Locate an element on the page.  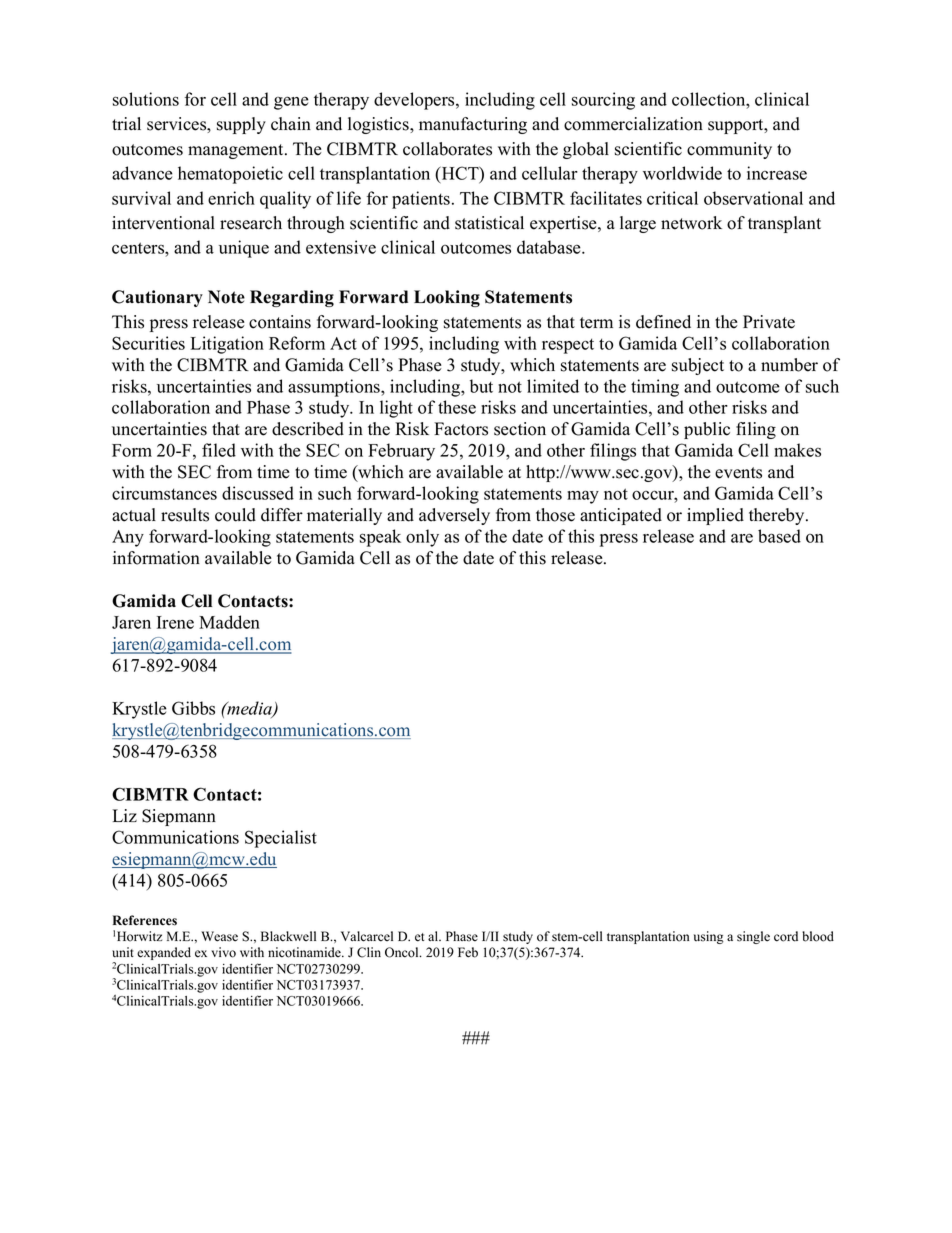
Gibbs is located at coordinates (193, 708).
